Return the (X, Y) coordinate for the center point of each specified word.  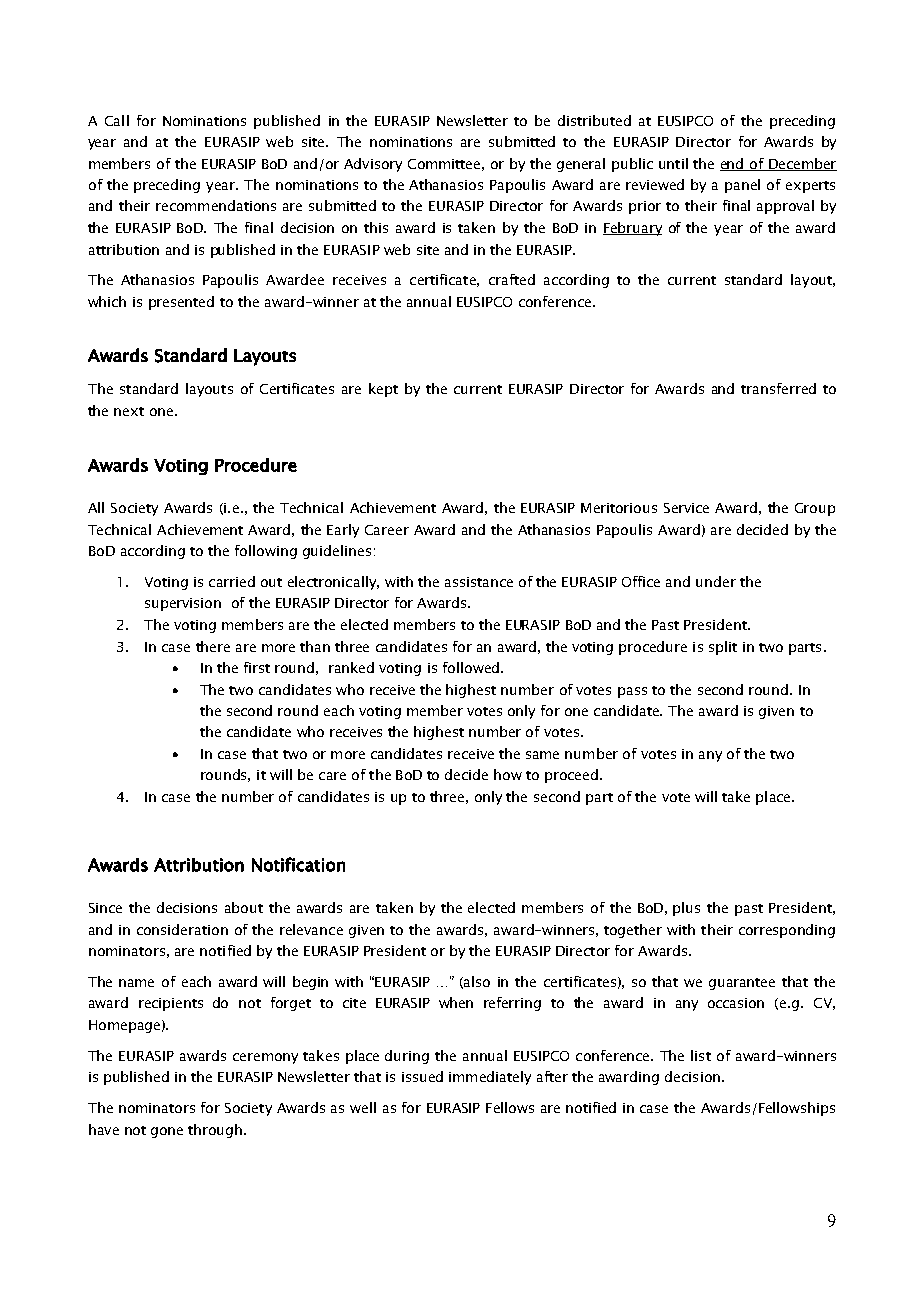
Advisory (373, 165)
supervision (183, 604)
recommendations (216, 205)
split (723, 648)
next (129, 411)
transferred (778, 388)
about (244, 907)
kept (383, 390)
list (701, 1055)
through (215, 1131)
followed (471, 667)
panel (742, 186)
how (508, 774)
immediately (490, 1078)
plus (686, 909)
